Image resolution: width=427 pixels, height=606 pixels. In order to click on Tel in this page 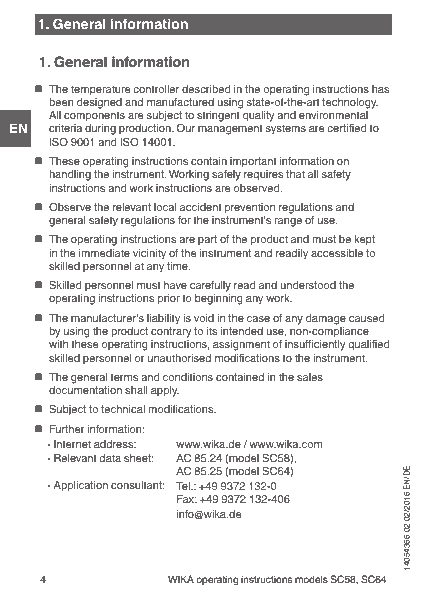, I will do `click(184, 486)`.
